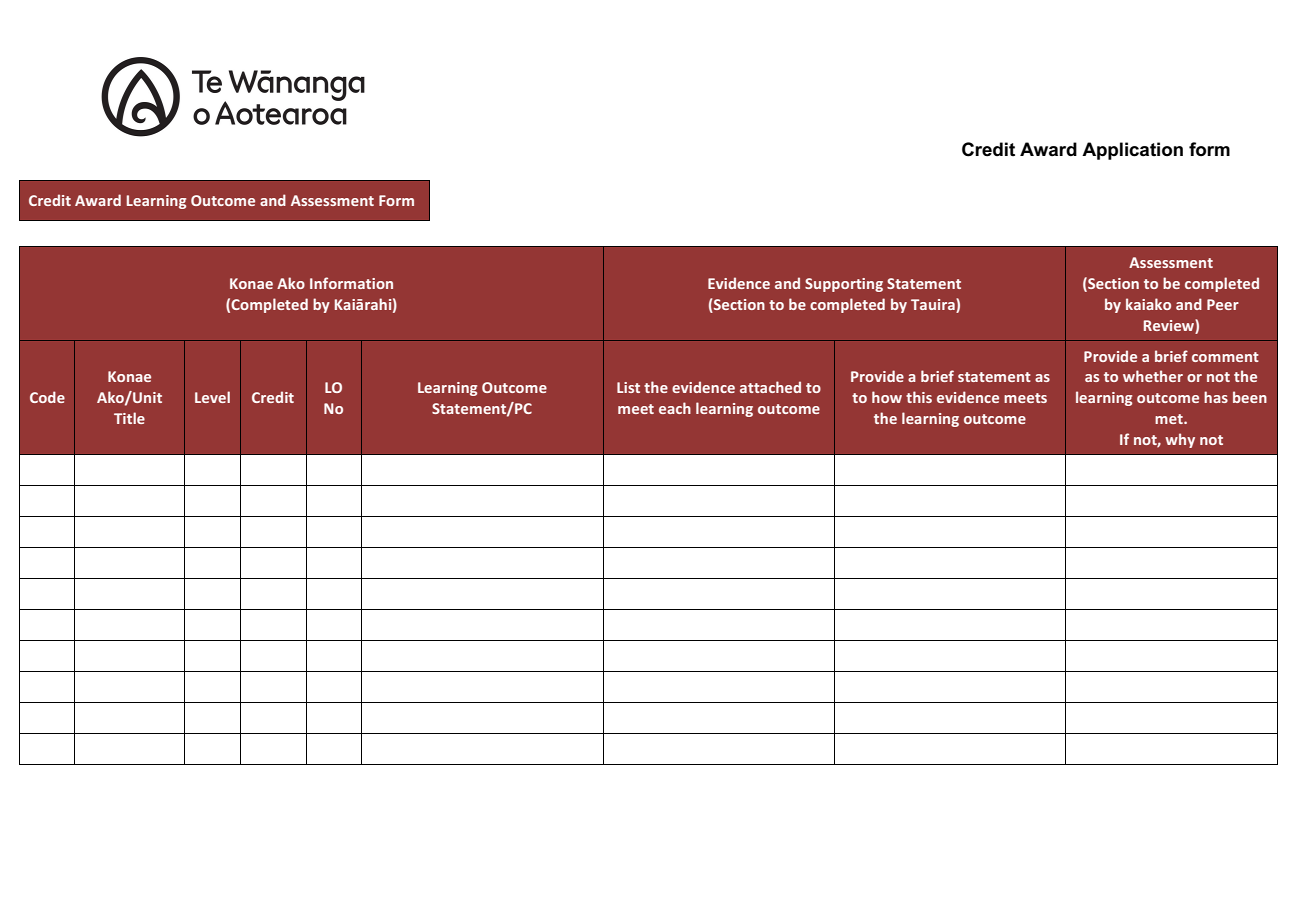 This page has width=1308, height=924. Describe the element at coordinates (675, 408) in the page. I see `each` at that location.
